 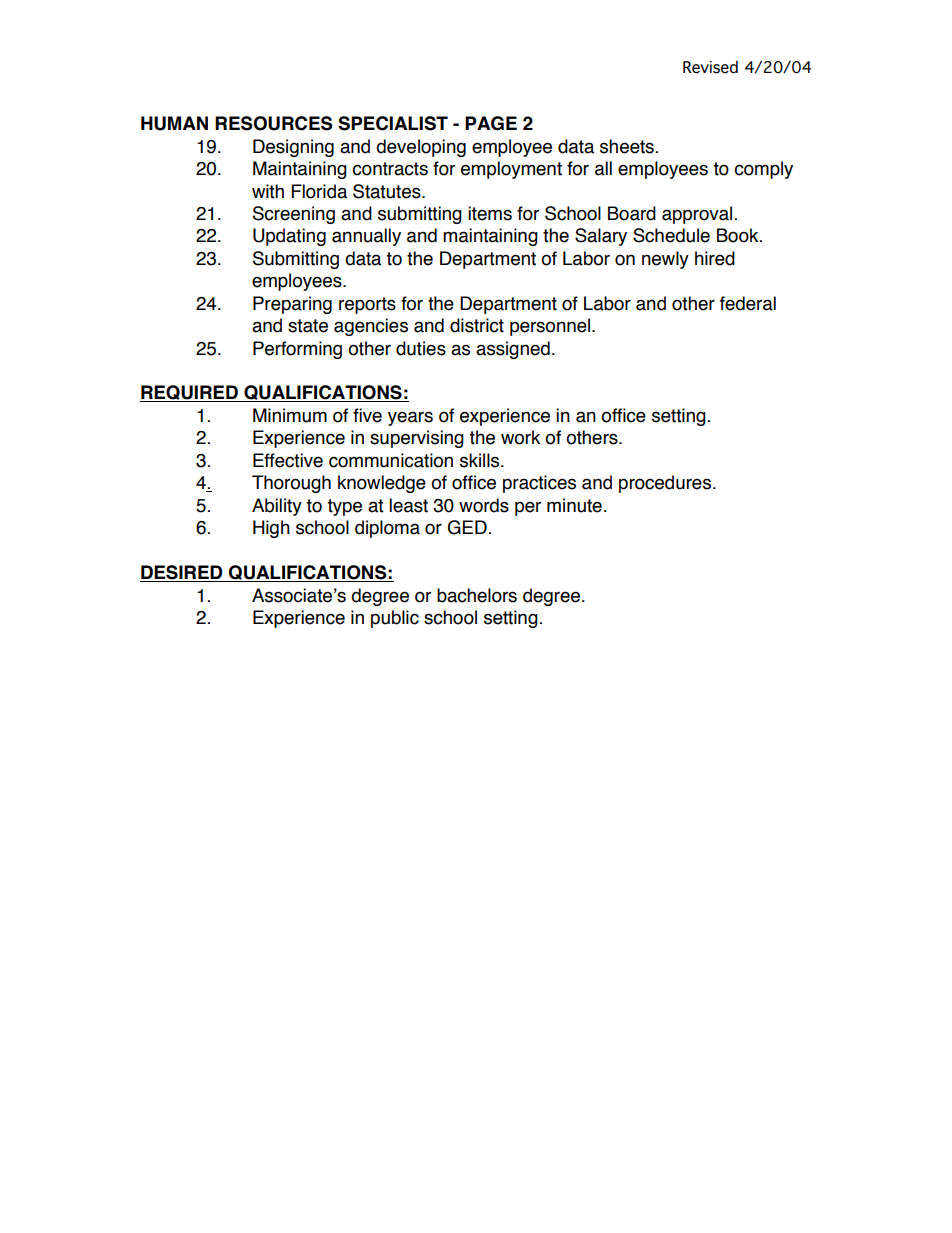 I want to click on Screening, so click(x=294, y=215).
